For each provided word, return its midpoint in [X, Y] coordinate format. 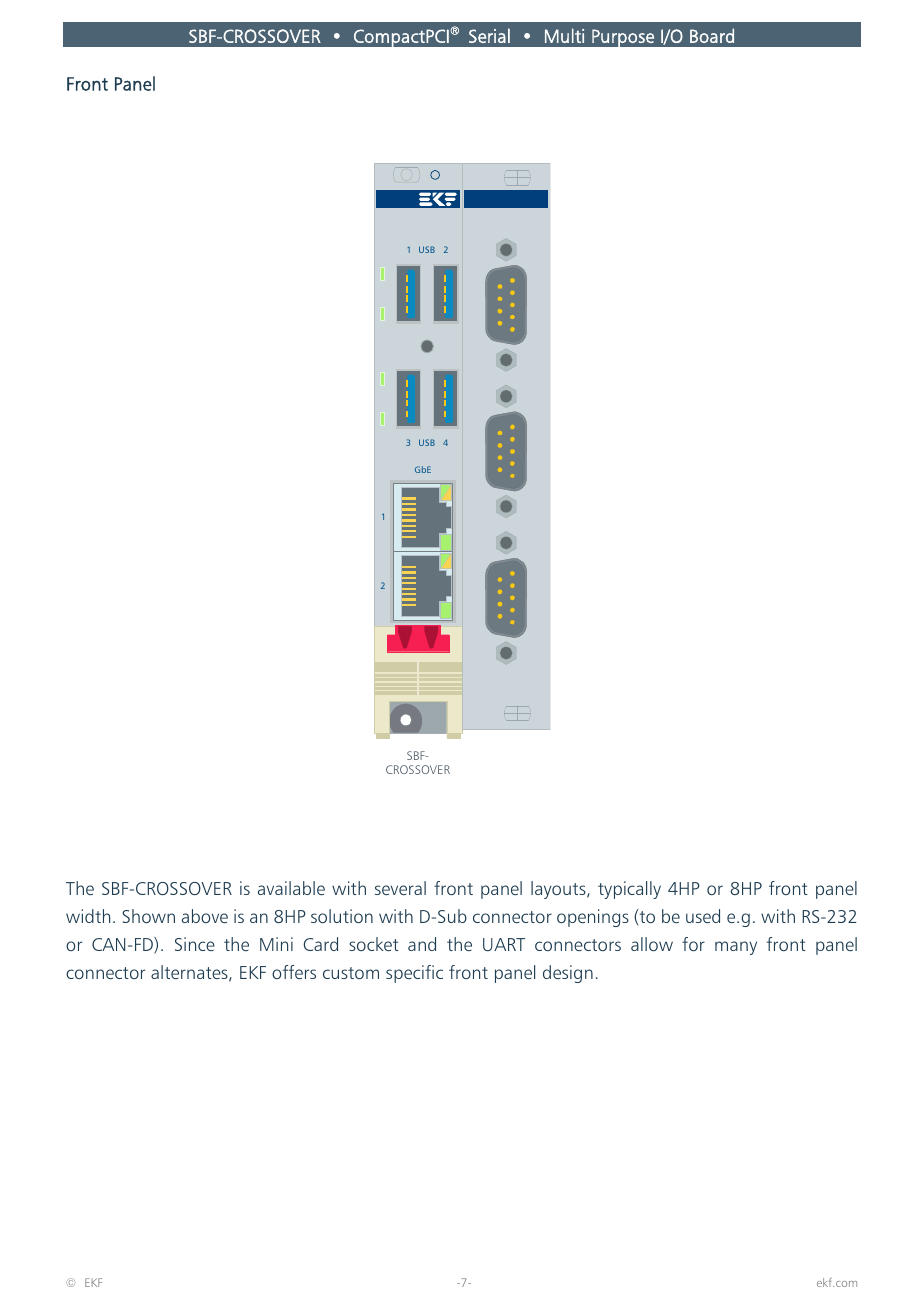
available [291, 888]
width [88, 916]
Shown [148, 916]
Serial [489, 35]
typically [629, 890]
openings [593, 918]
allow [652, 944]
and [422, 944]
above [205, 916]
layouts [559, 890]
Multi [564, 35]
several [400, 888]
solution [342, 916]
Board [712, 35]
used [703, 916]
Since [195, 944]
